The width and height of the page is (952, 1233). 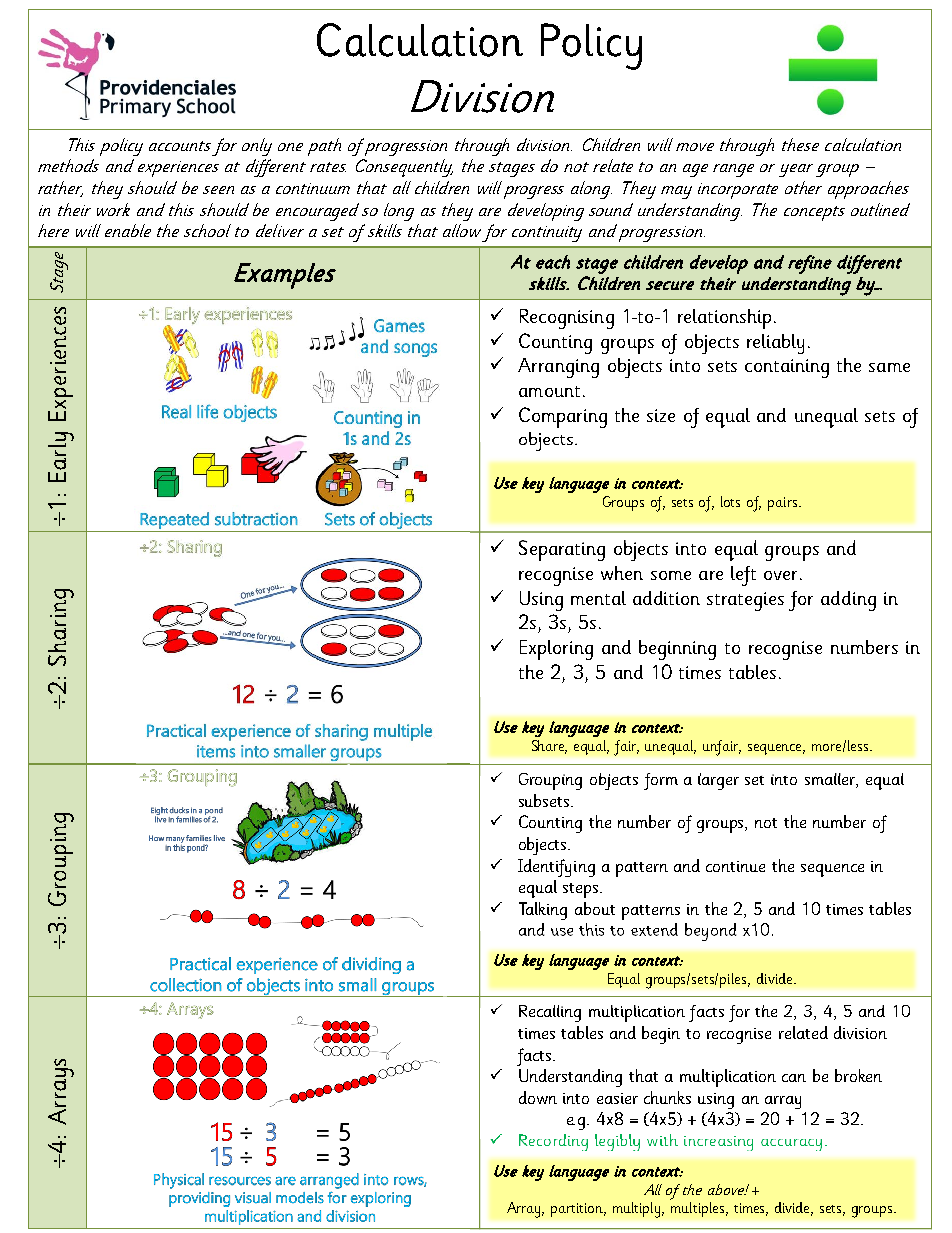 I want to click on Share, so click(x=549, y=747).
